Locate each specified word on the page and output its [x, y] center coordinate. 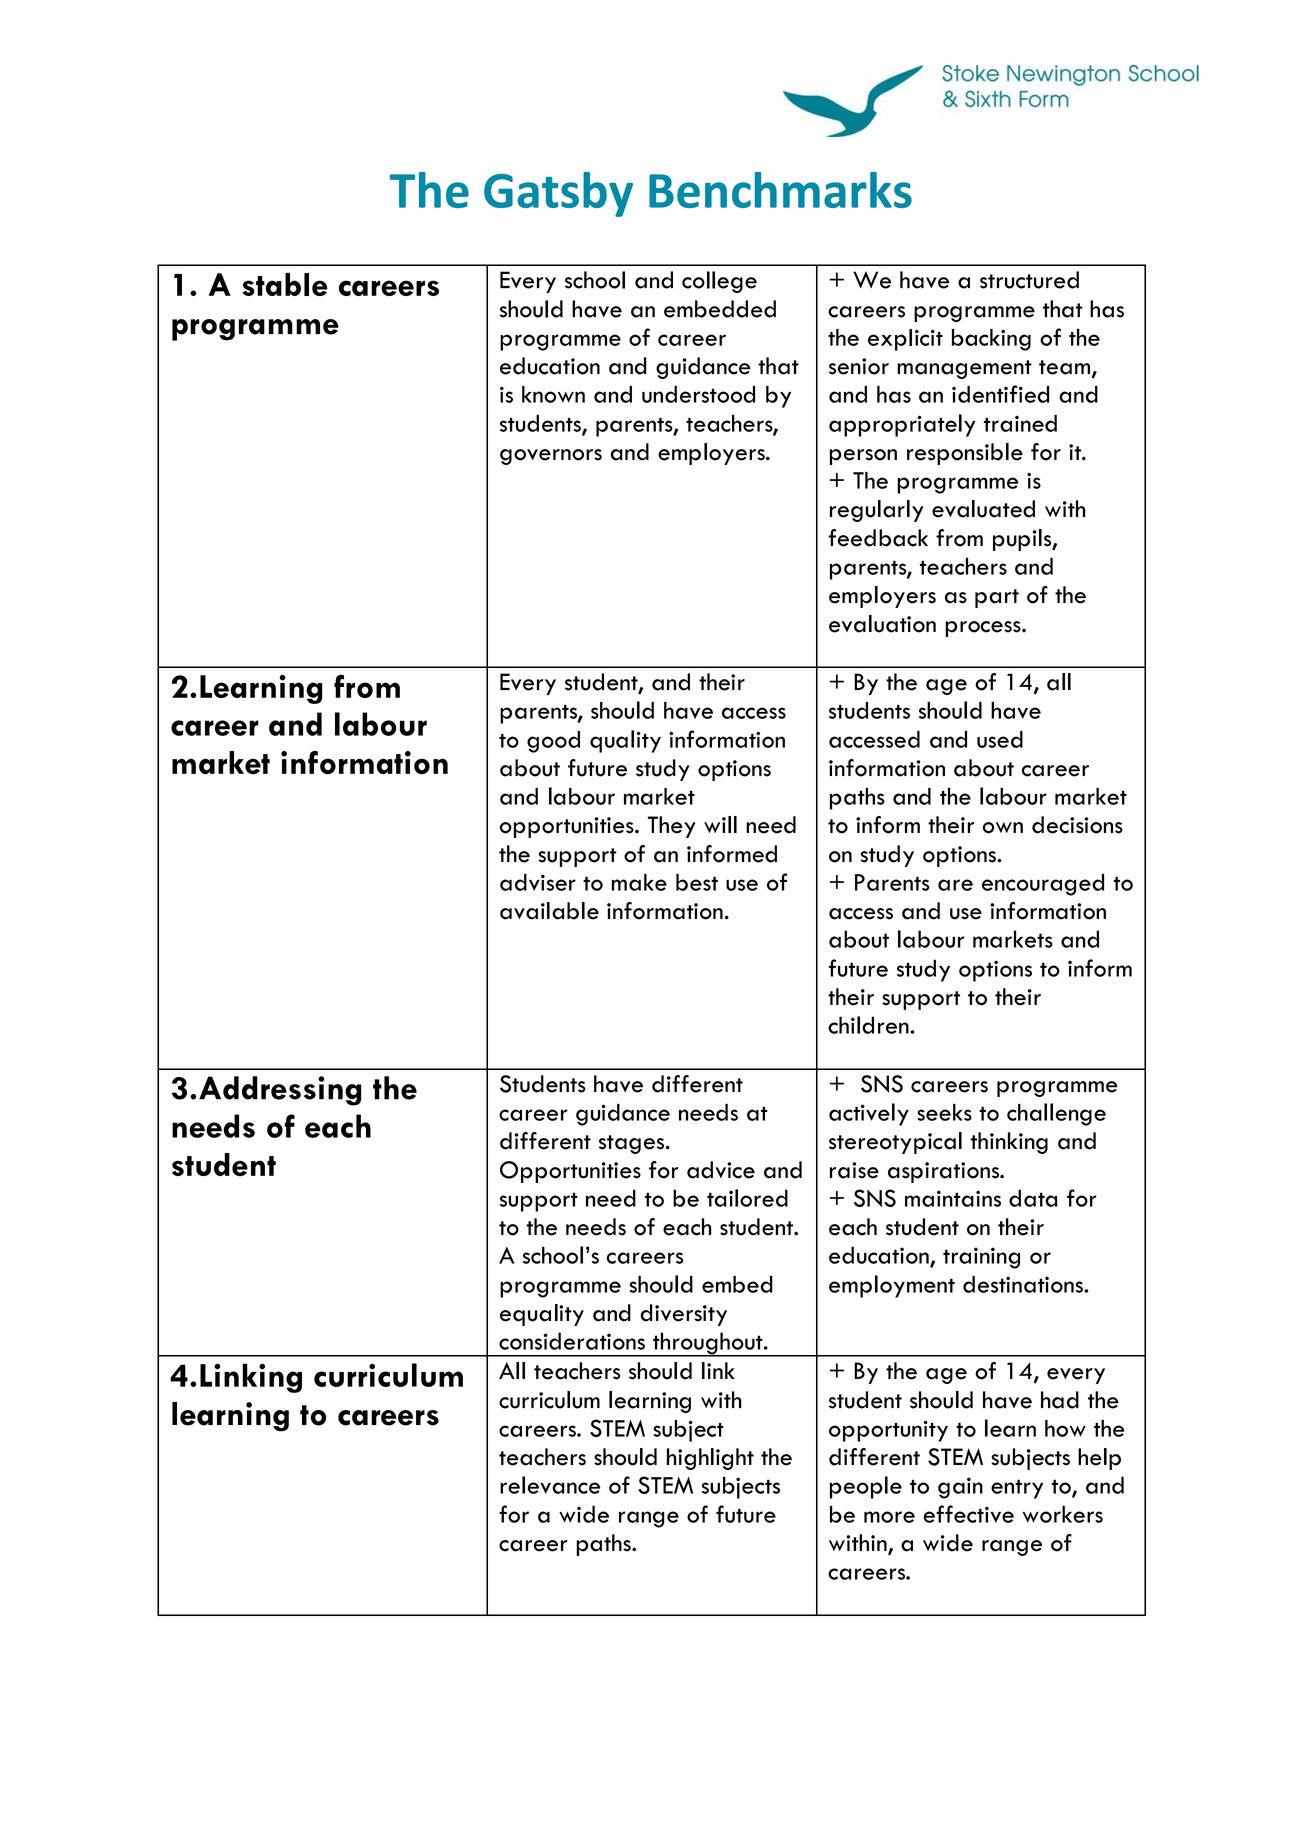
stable [285, 284]
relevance [550, 1485]
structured [1029, 280]
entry [1017, 1489]
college [719, 282]
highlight [710, 1459]
